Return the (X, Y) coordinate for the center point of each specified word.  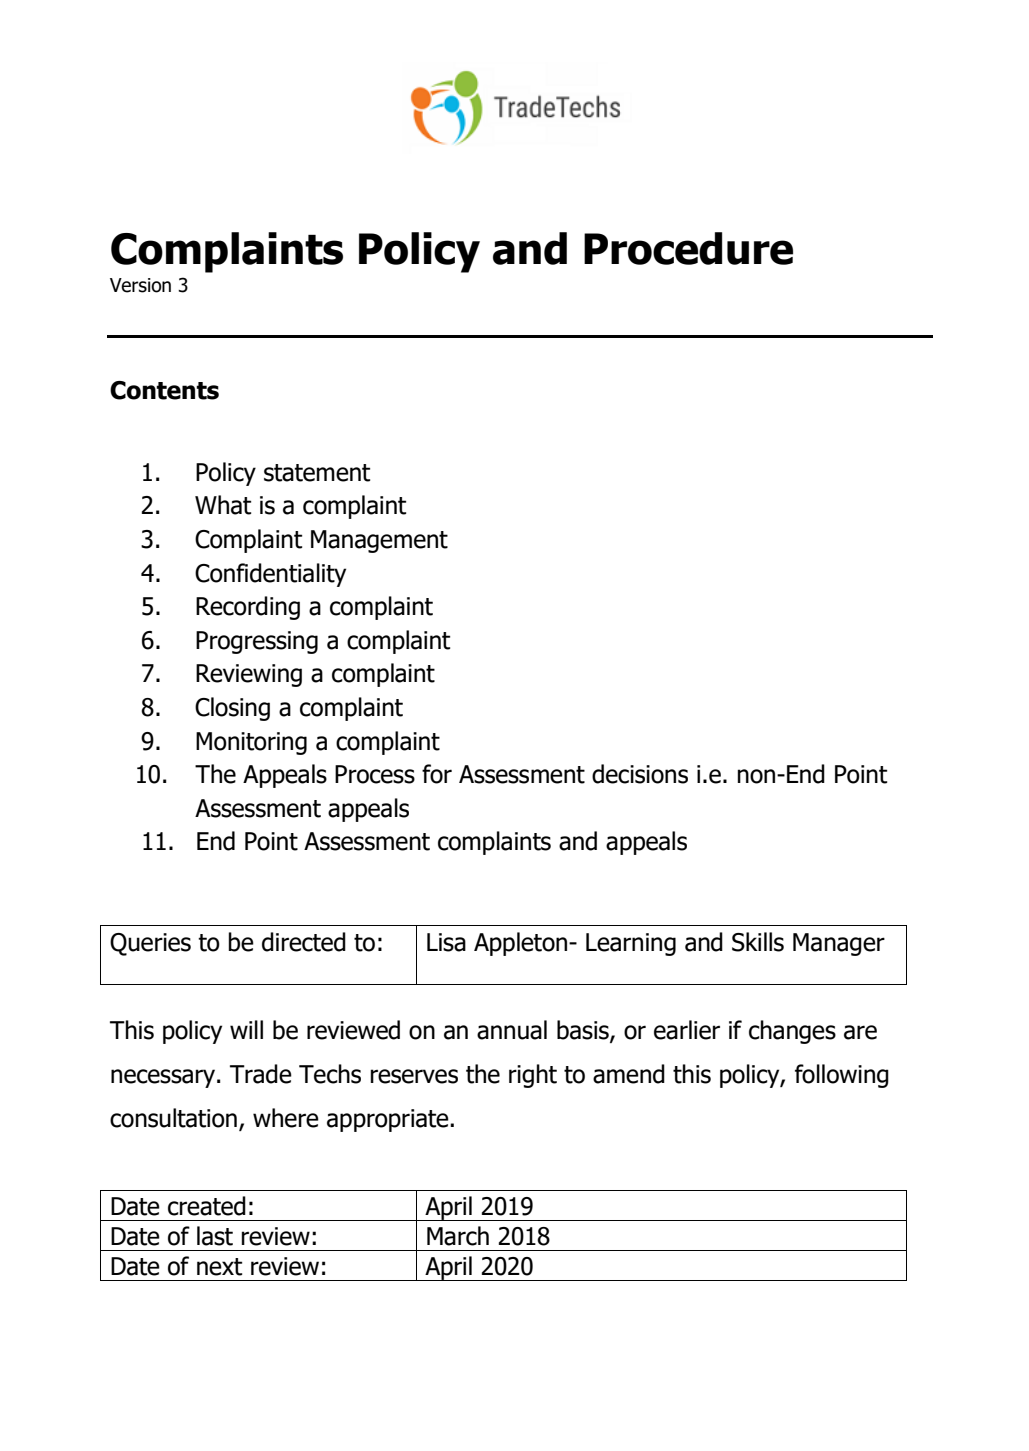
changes (792, 1032)
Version (140, 285)
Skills (758, 942)
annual (512, 1030)
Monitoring (251, 743)
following (842, 1076)
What (223, 505)
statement (317, 473)
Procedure (688, 248)
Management (379, 541)
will (246, 1029)
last (215, 1236)
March (458, 1236)
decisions (640, 774)
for (437, 774)
